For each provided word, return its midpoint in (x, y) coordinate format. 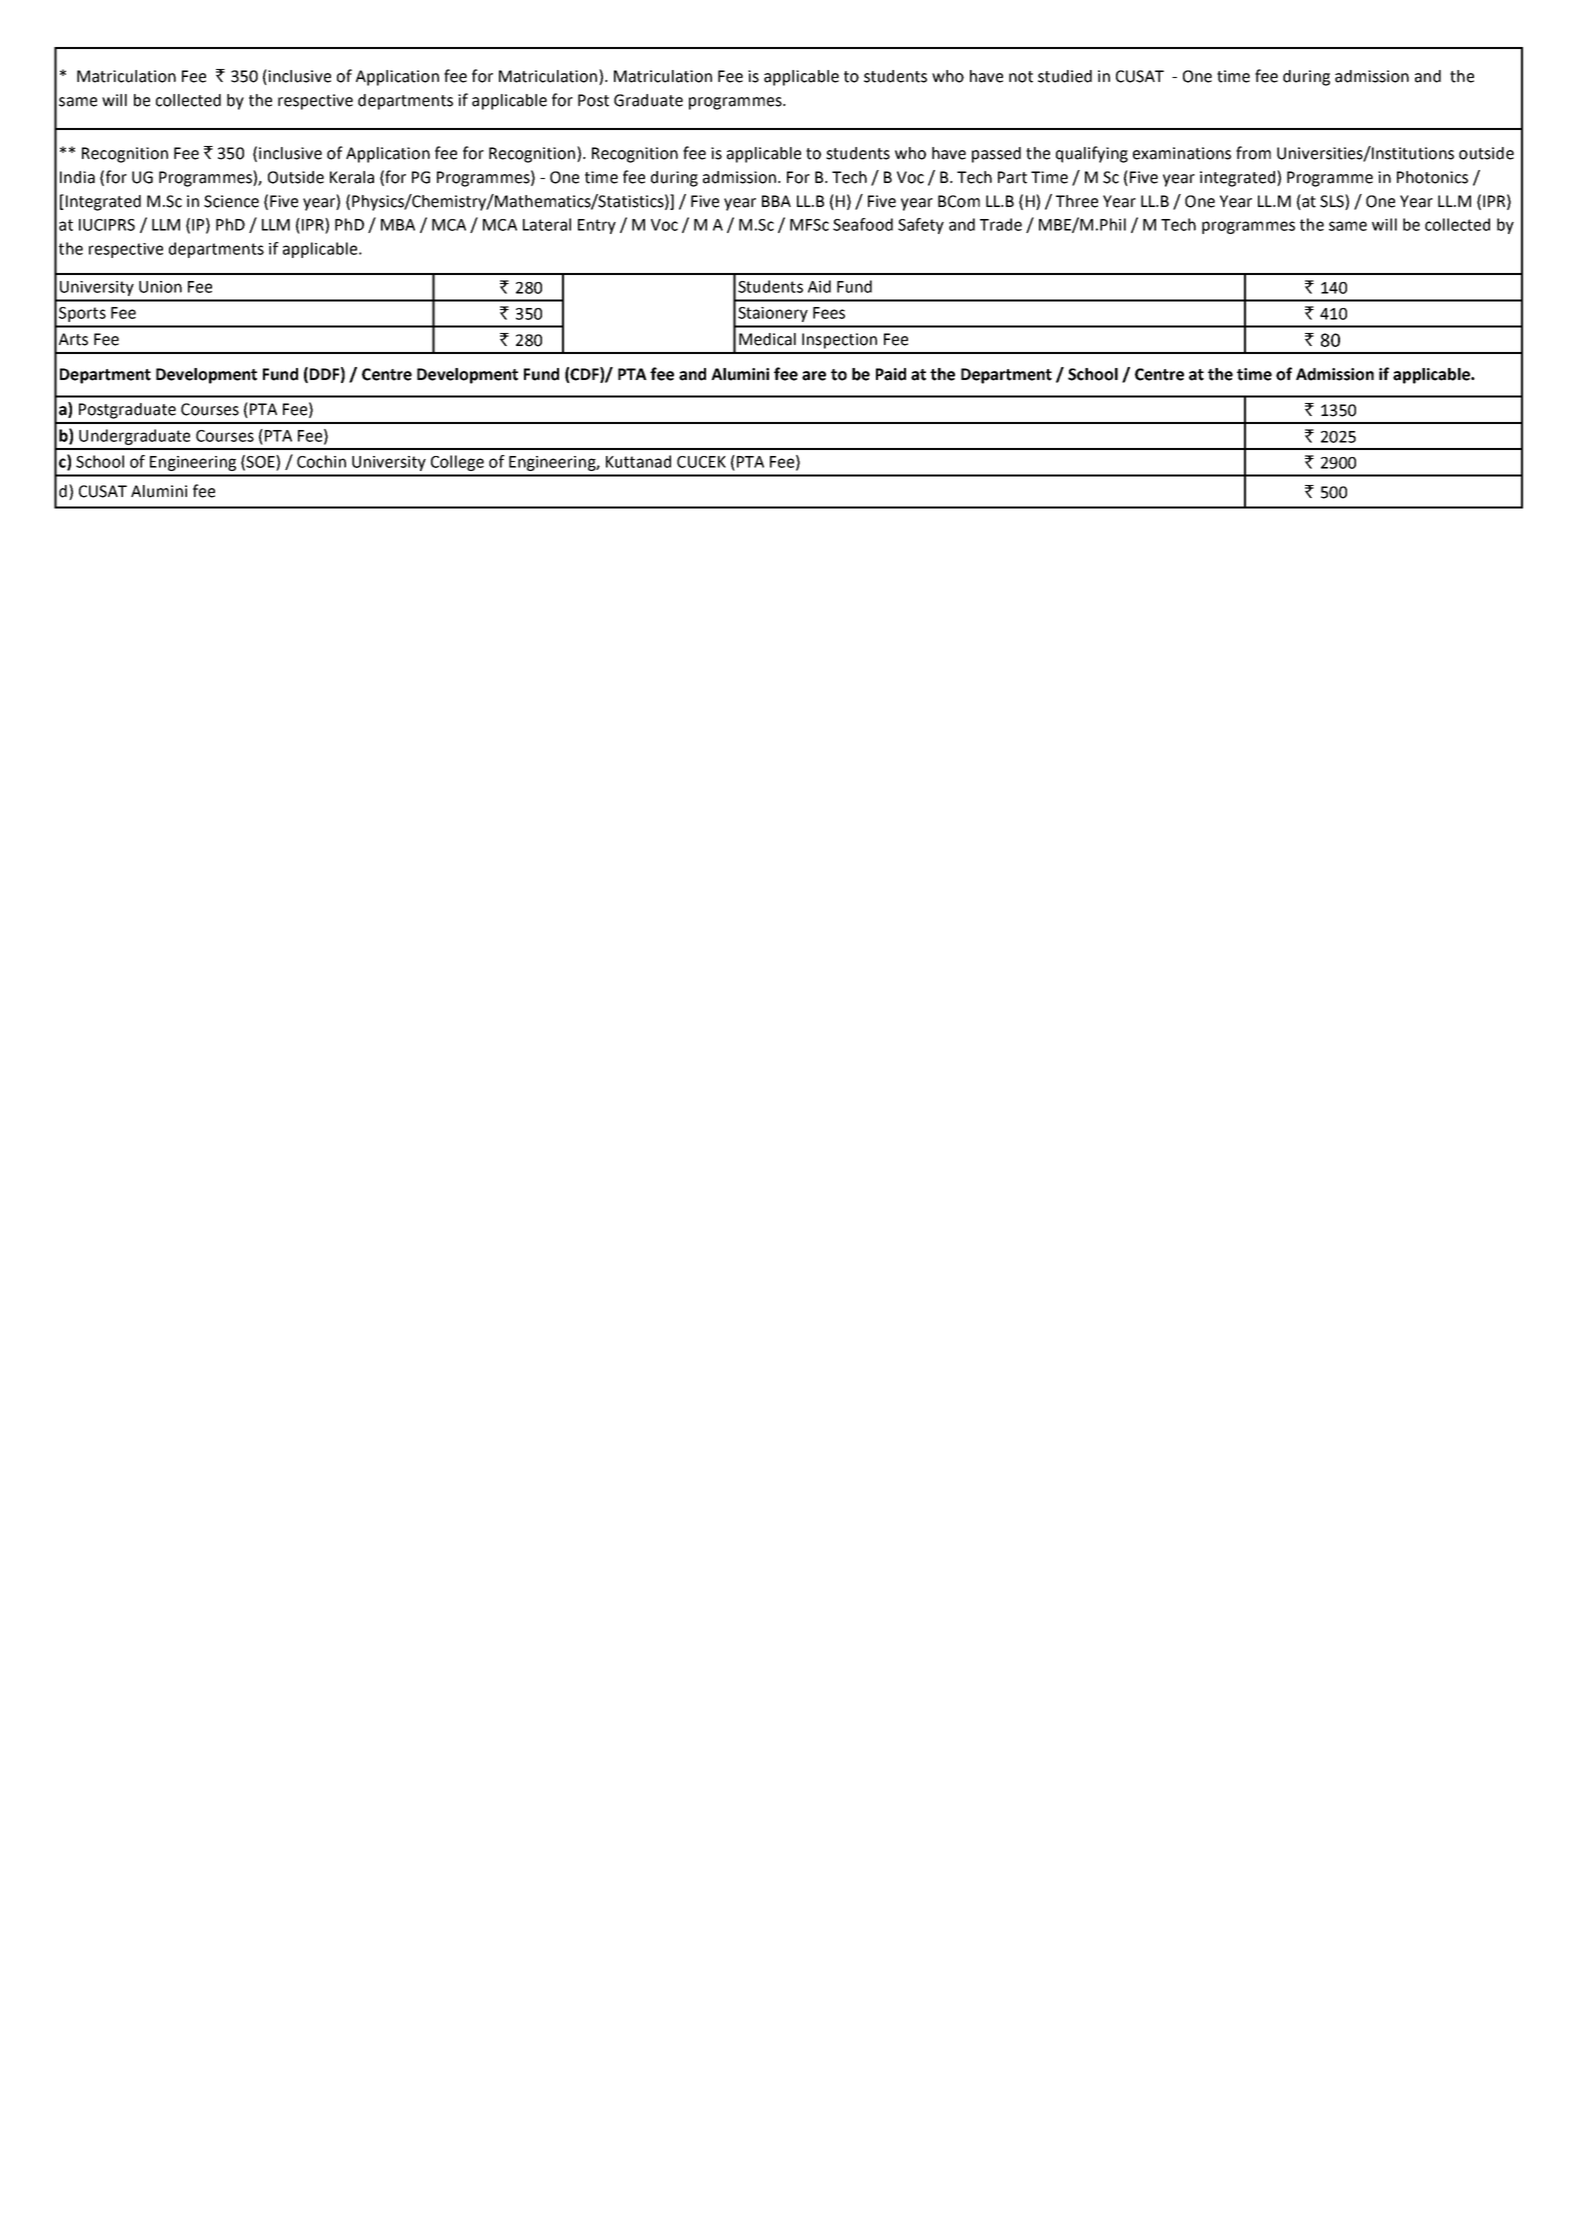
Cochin (321, 461)
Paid (891, 374)
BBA (776, 201)
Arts (73, 339)
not (1021, 77)
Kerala (352, 177)
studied (1065, 76)
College (457, 463)
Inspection (839, 341)
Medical (767, 339)
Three (1077, 201)
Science (231, 201)
